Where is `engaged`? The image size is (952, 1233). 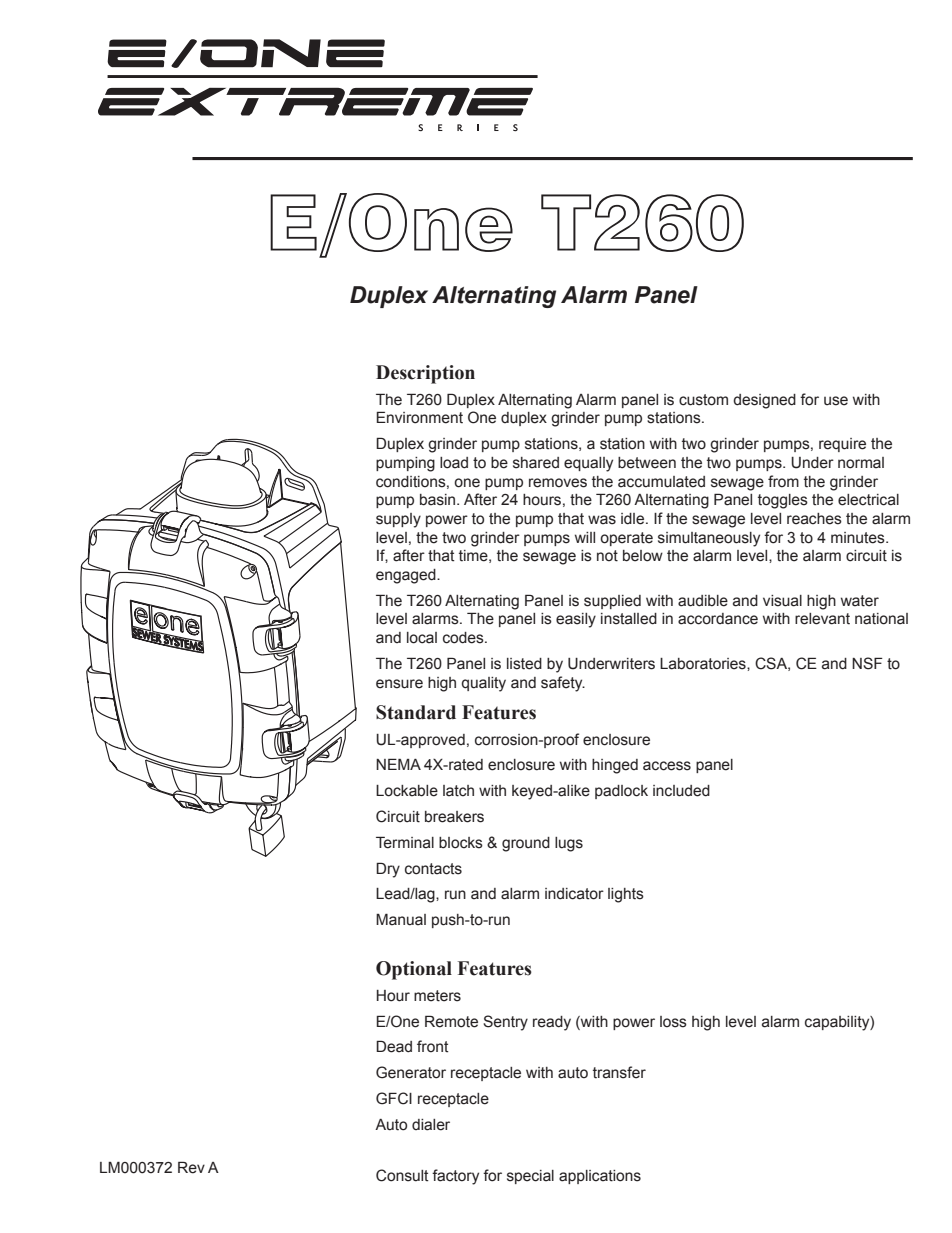
engaged is located at coordinates (407, 576).
